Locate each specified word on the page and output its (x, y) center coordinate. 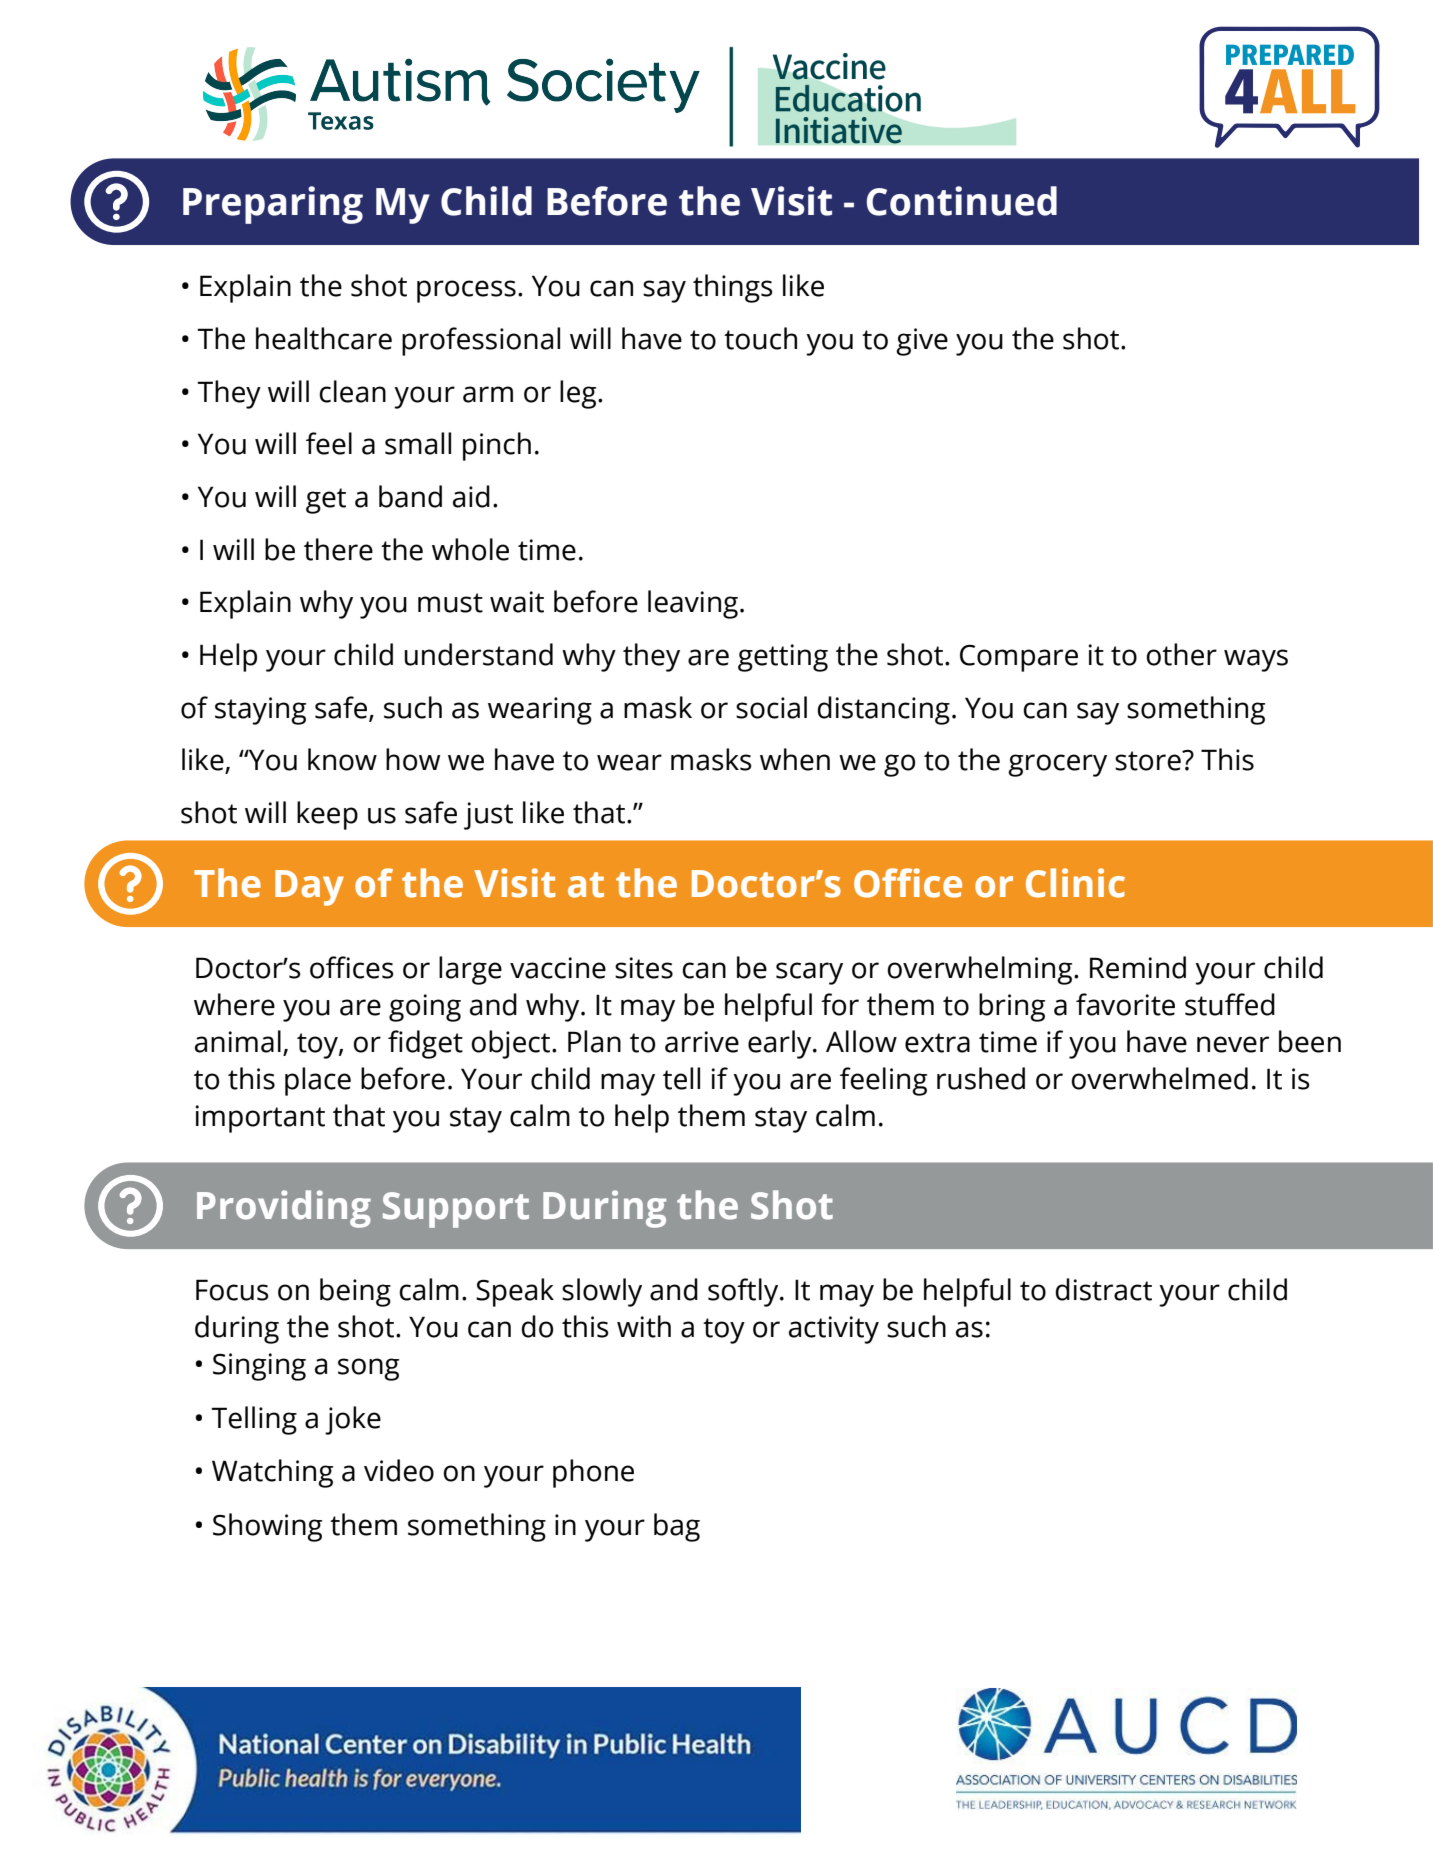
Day (309, 888)
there (338, 549)
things (733, 288)
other (1181, 654)
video (399, 1470)
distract (1103, 1289)
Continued (962, 201)
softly (744, 1292)
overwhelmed (1159, 1078)
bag (677, 1527)
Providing (284, 1209)
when (795, 759)
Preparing (273, 205)
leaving (693, 604)
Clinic (1075, 883)
